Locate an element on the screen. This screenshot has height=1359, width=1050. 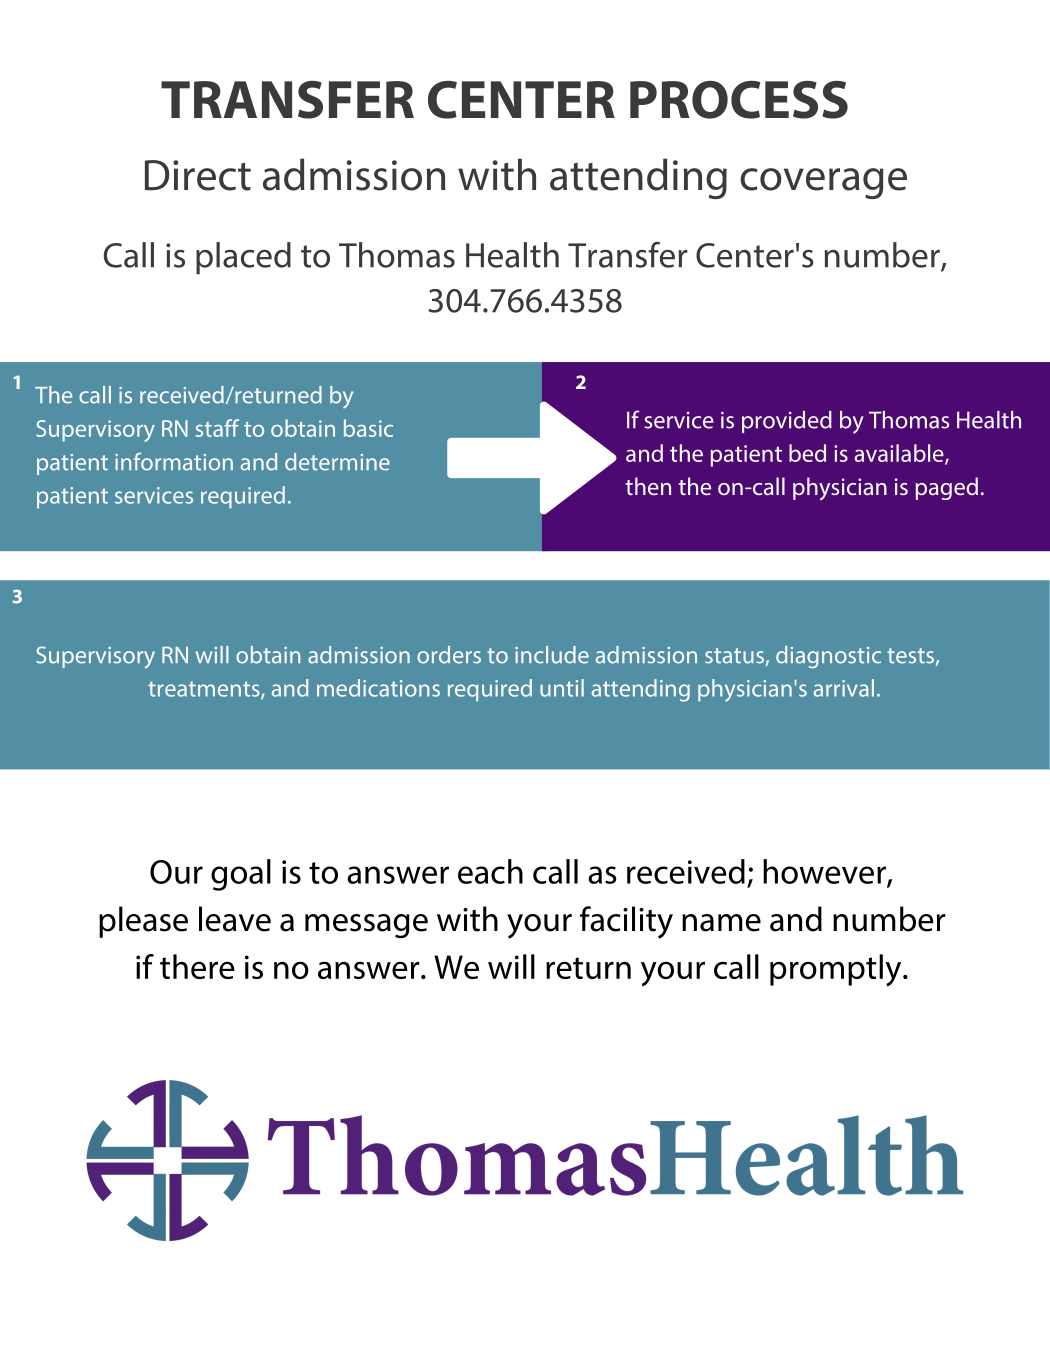
paged is located at coordinates (946, 488).
